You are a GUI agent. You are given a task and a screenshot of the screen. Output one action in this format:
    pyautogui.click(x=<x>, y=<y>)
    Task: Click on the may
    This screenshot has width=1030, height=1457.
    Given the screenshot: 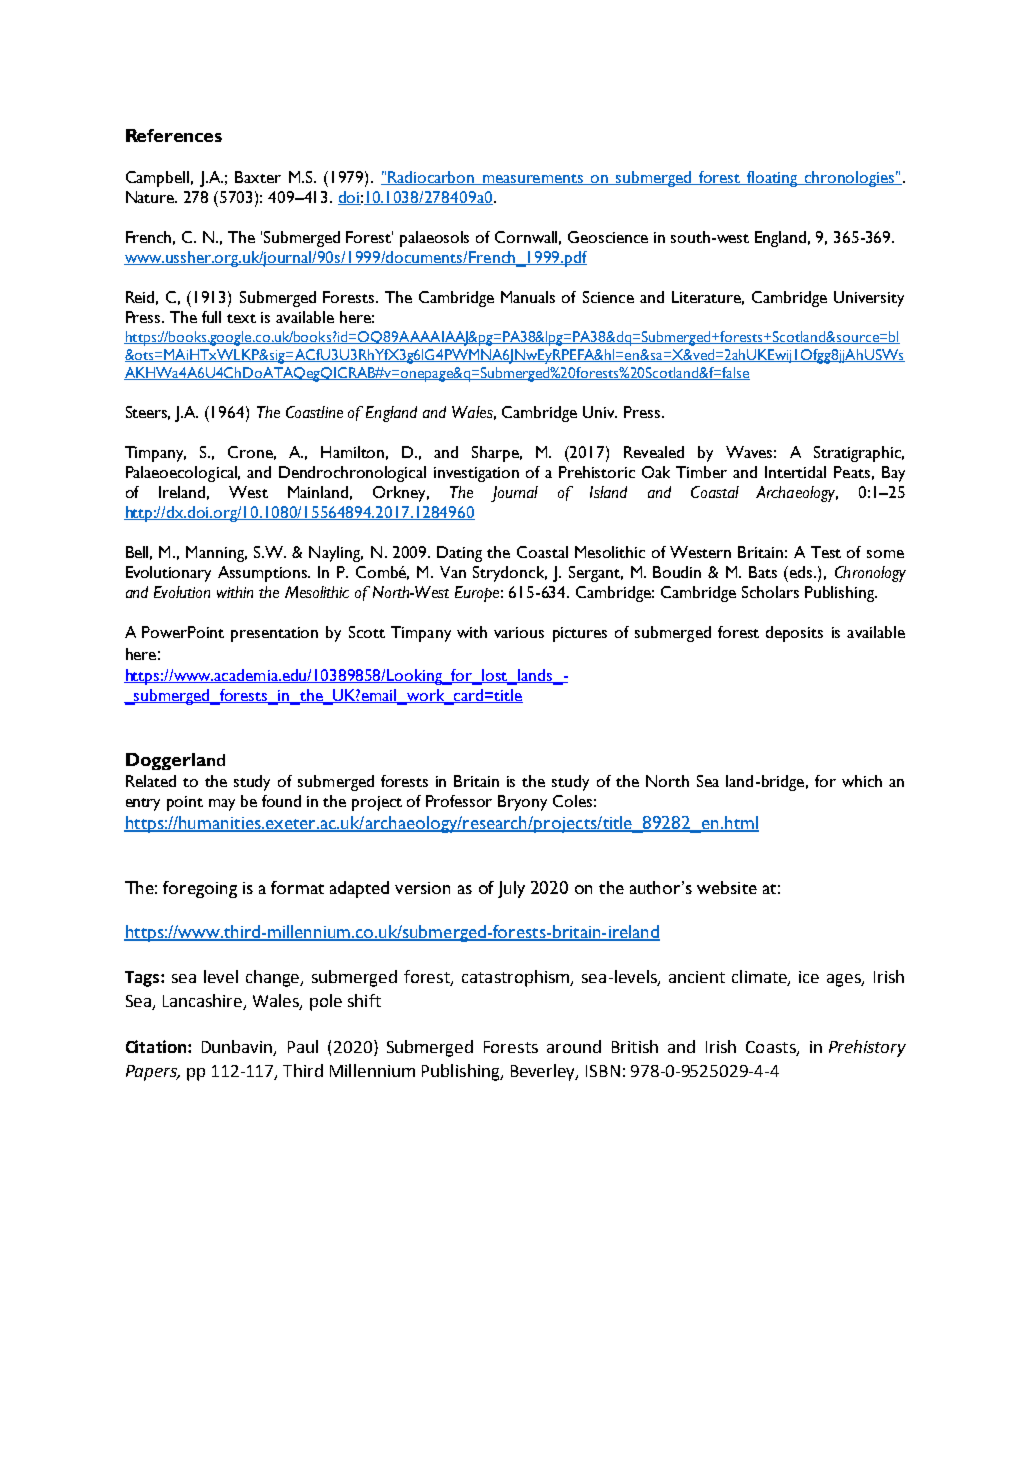 What is the action you would take?
    pyautogui.click(x=222, y=805)
